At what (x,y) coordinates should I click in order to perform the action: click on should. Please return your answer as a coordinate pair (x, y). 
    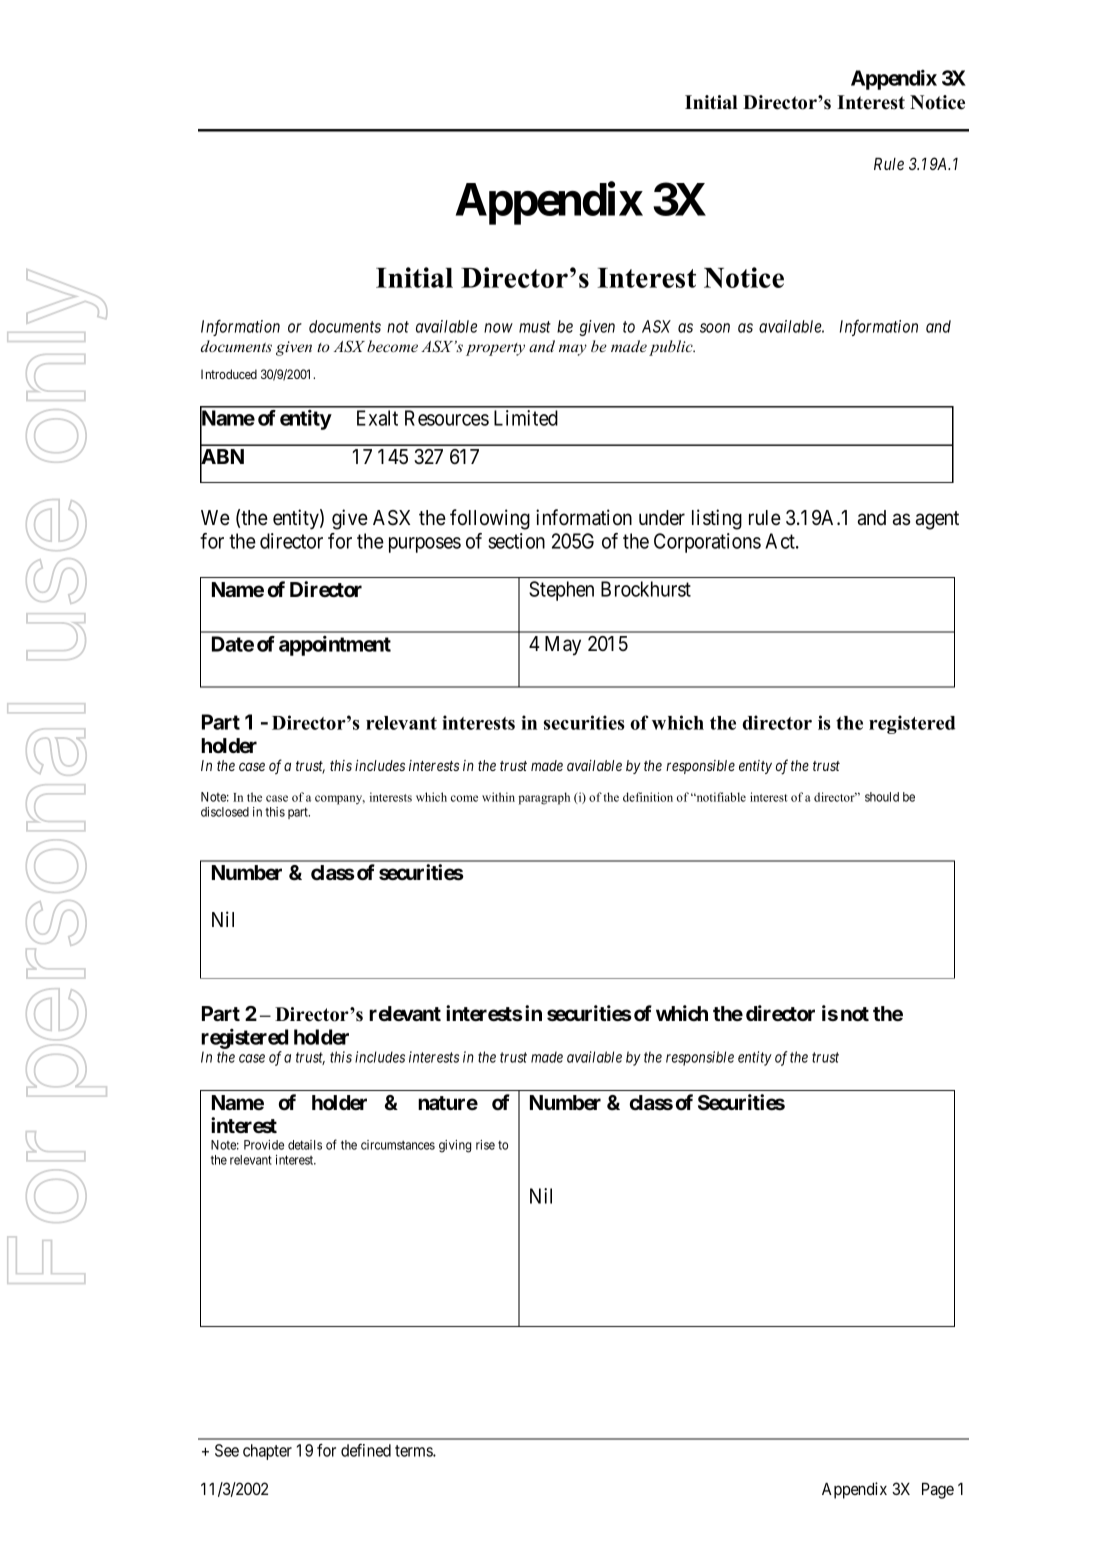
    Looking at the image, I should click on (882, 797).
